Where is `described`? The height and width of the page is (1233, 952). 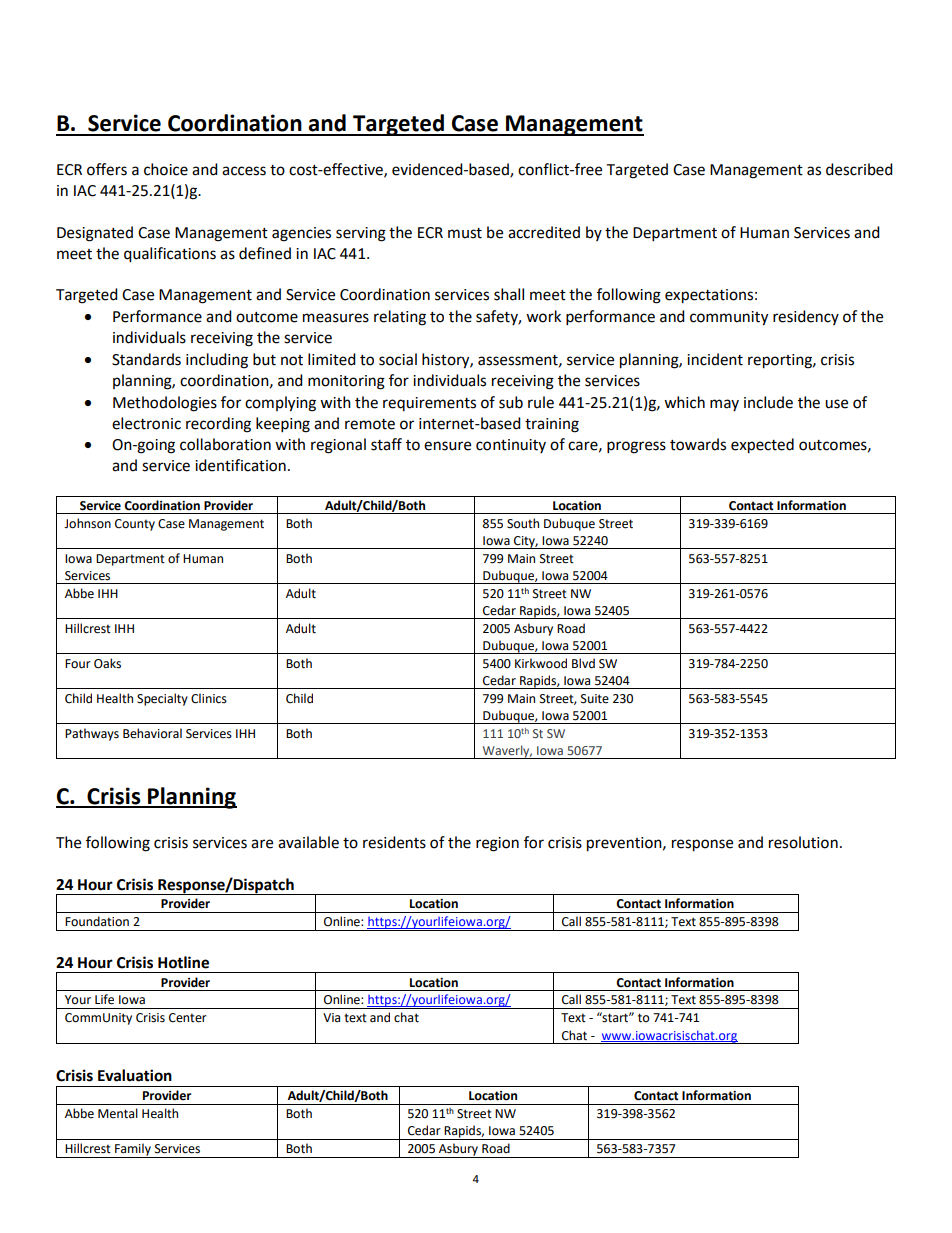
described is located at coordinates (859, 169).
